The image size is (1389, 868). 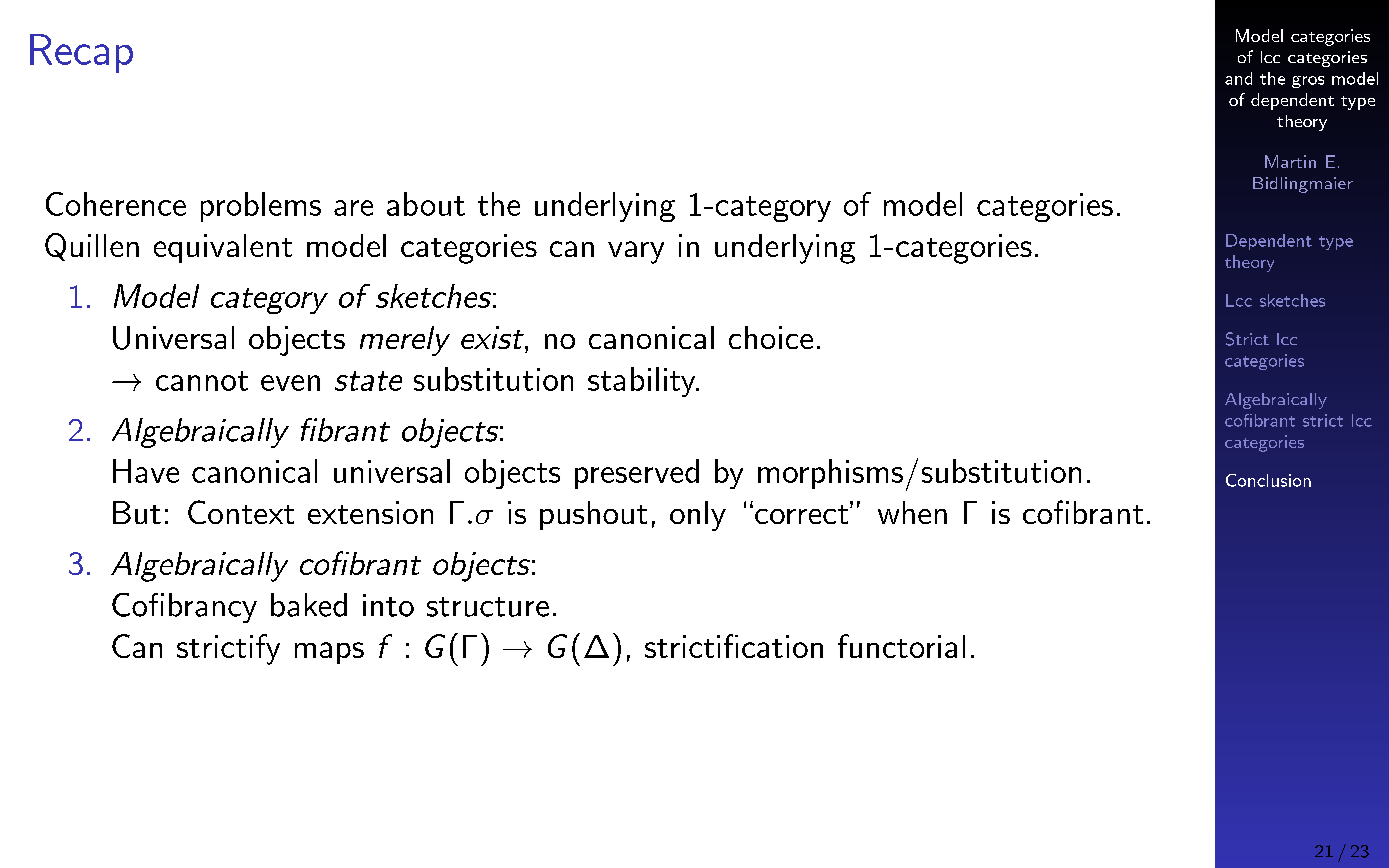 What do you see at coordinates (81, 53) in the document?
I see `Recap` at bounding box center [81, 53].
